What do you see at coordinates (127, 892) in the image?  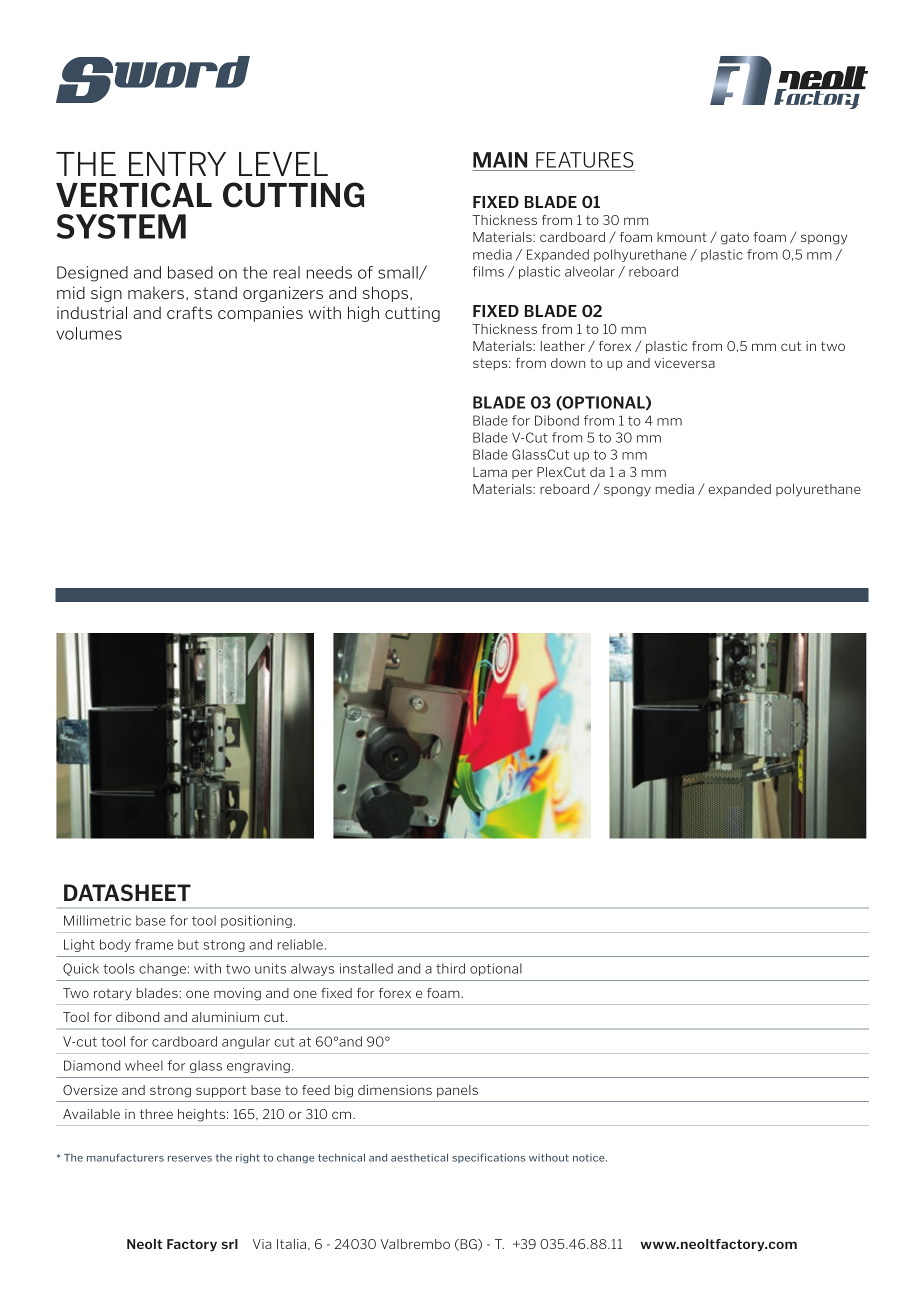 I see `DATASHEET` at bounding box center [127, 892].
